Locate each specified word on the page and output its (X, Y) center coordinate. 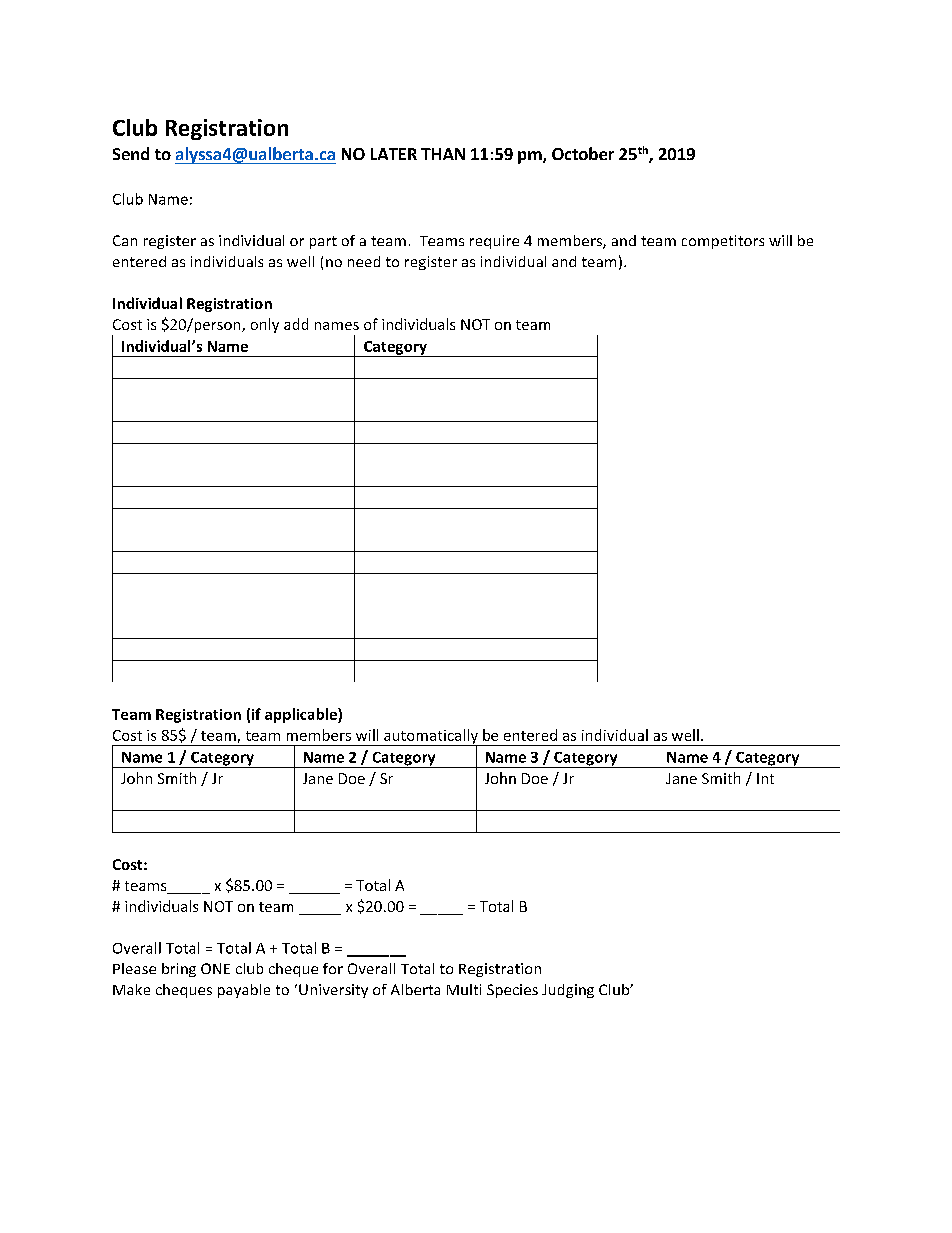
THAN (443, 154)
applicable (302, 715)
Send (131, 153)
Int (765, 778)
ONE (215, 968)
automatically (431, 737)
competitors (723, 242)
